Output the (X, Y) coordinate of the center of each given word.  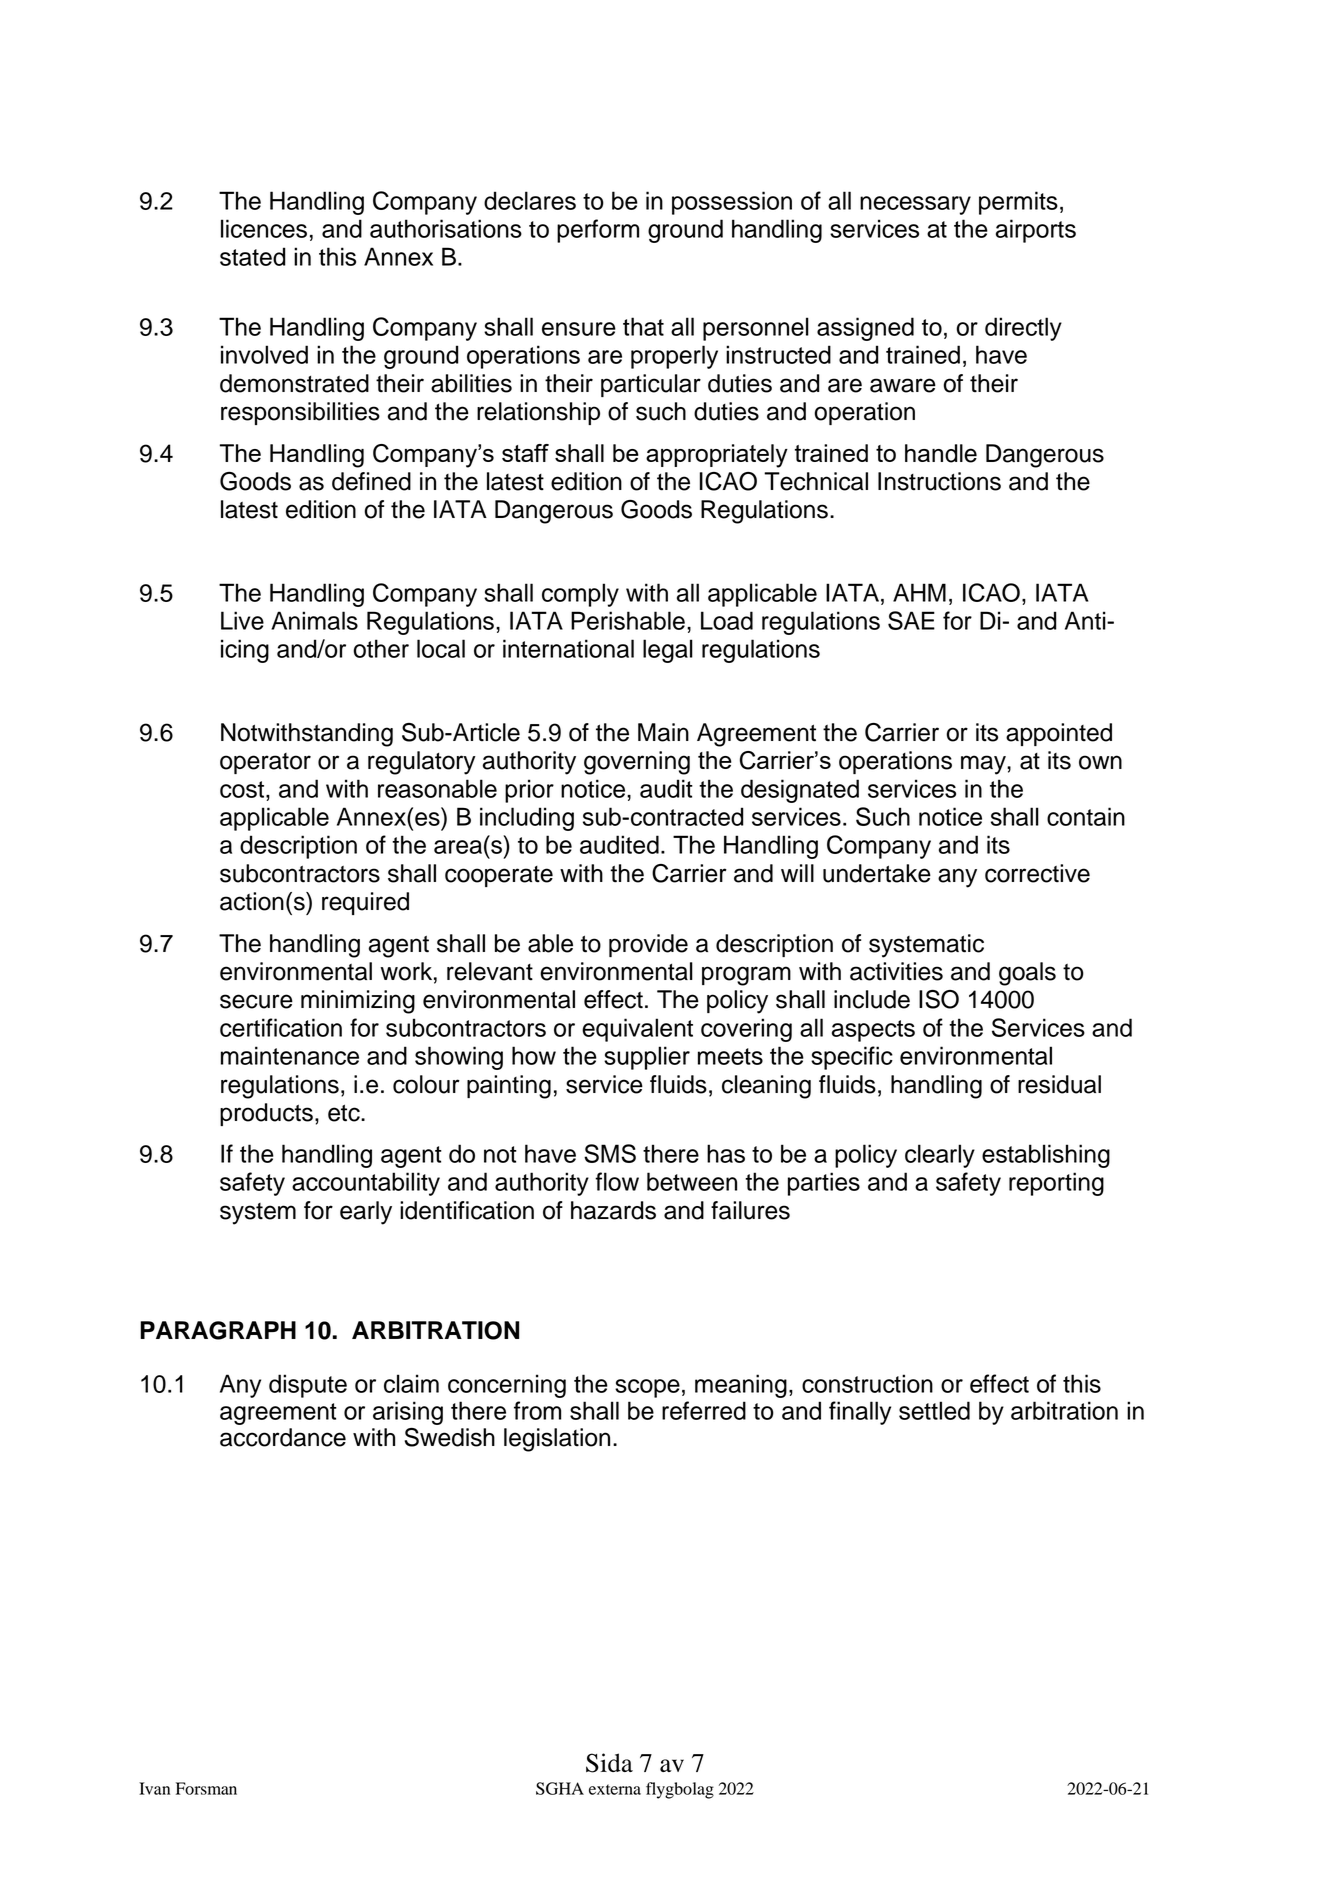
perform (598, 231)
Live (242, 620)
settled (934, 1410)
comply (580, 595)
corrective (1037, 873)
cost (242, 789)
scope (647, 1388)
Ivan (154, 1788)
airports (1036, 231)
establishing (1046, 1156)
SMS (610, 1153)
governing (637, 763)
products (266, 1114)
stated (253, 256)
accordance (283, 1437)
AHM (919, 592)
